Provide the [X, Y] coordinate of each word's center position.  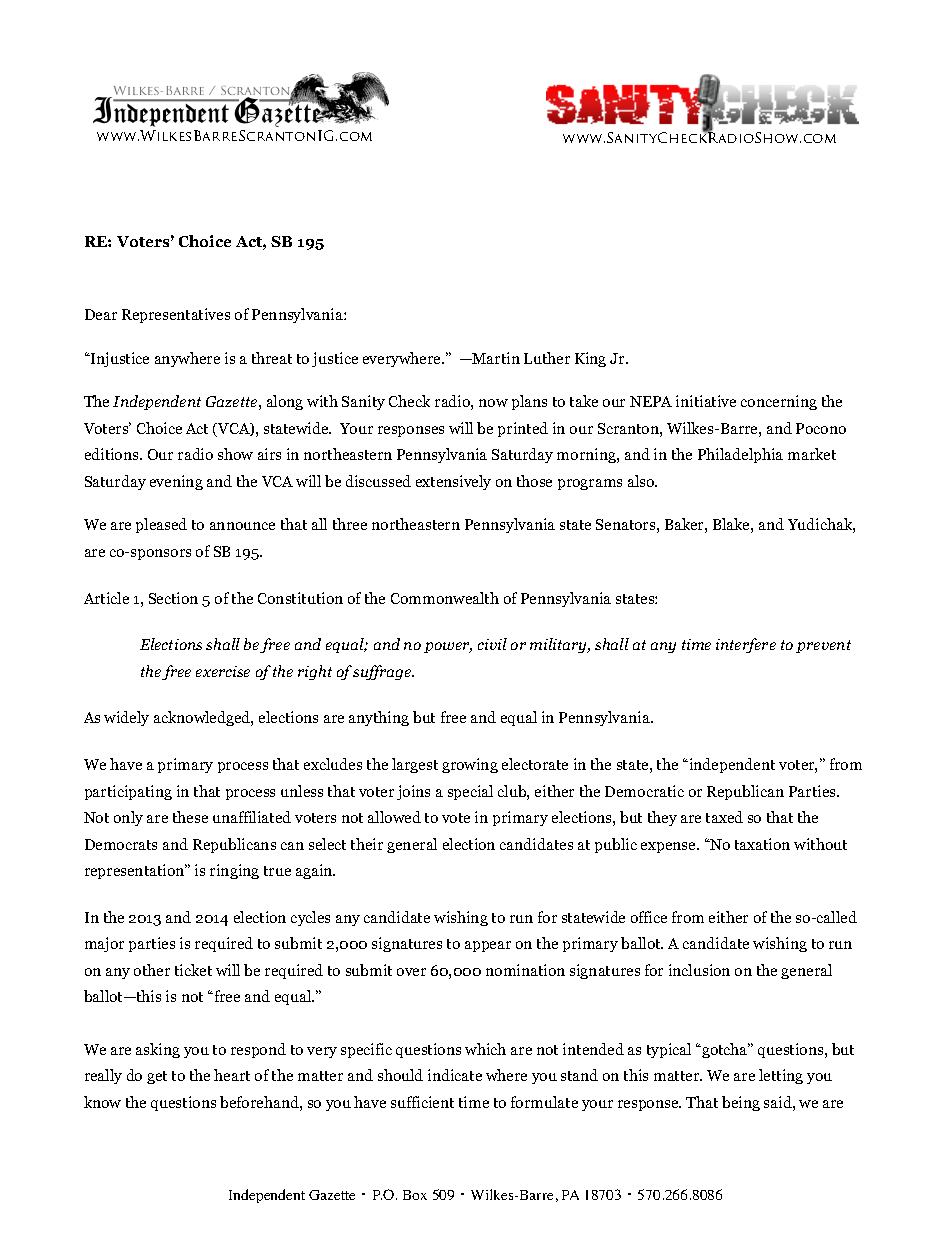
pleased [161, 525]
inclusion [699, 970]
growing [470, 765]
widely [126, 718]
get [157, 1077]
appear [488, 946]
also [642, 481]
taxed [724, 817]
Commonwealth [445, 598]
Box [415, 1195]
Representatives [176, 315]
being [741, 1103]
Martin [495, 358]
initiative [706, 401]
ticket [193, 970]
